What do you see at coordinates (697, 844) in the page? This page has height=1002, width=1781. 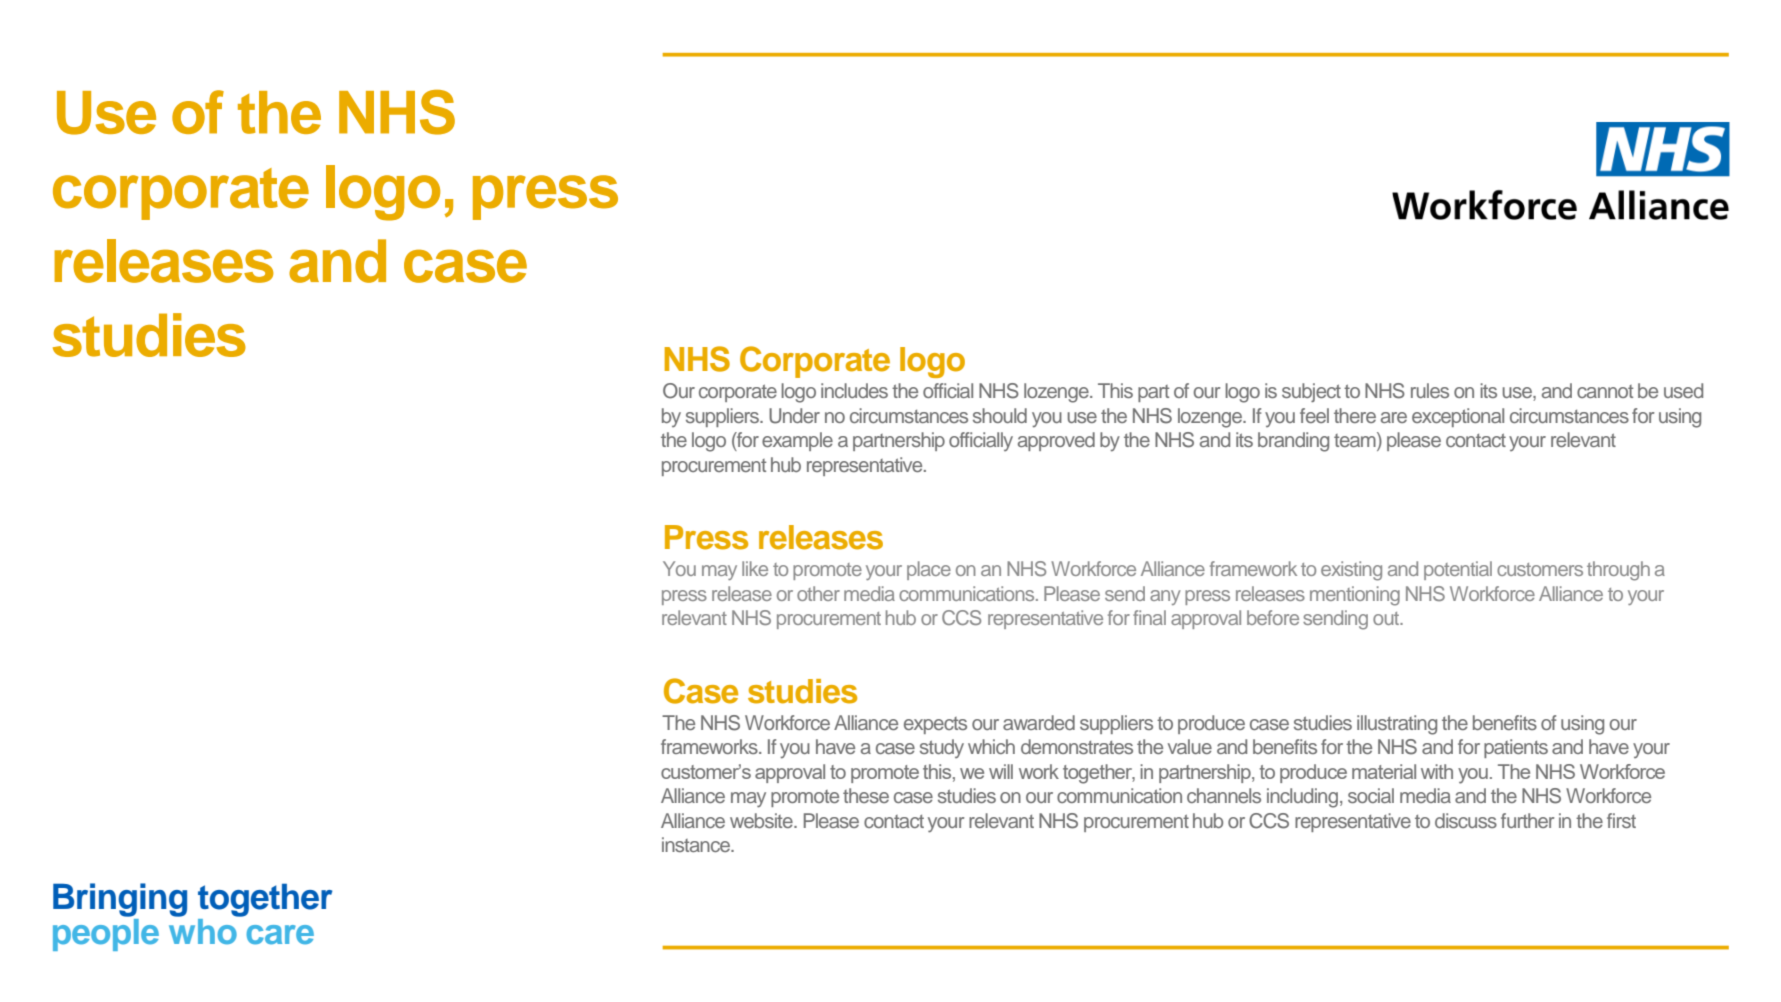 I see `instance` at bounding box center [697, 844].
